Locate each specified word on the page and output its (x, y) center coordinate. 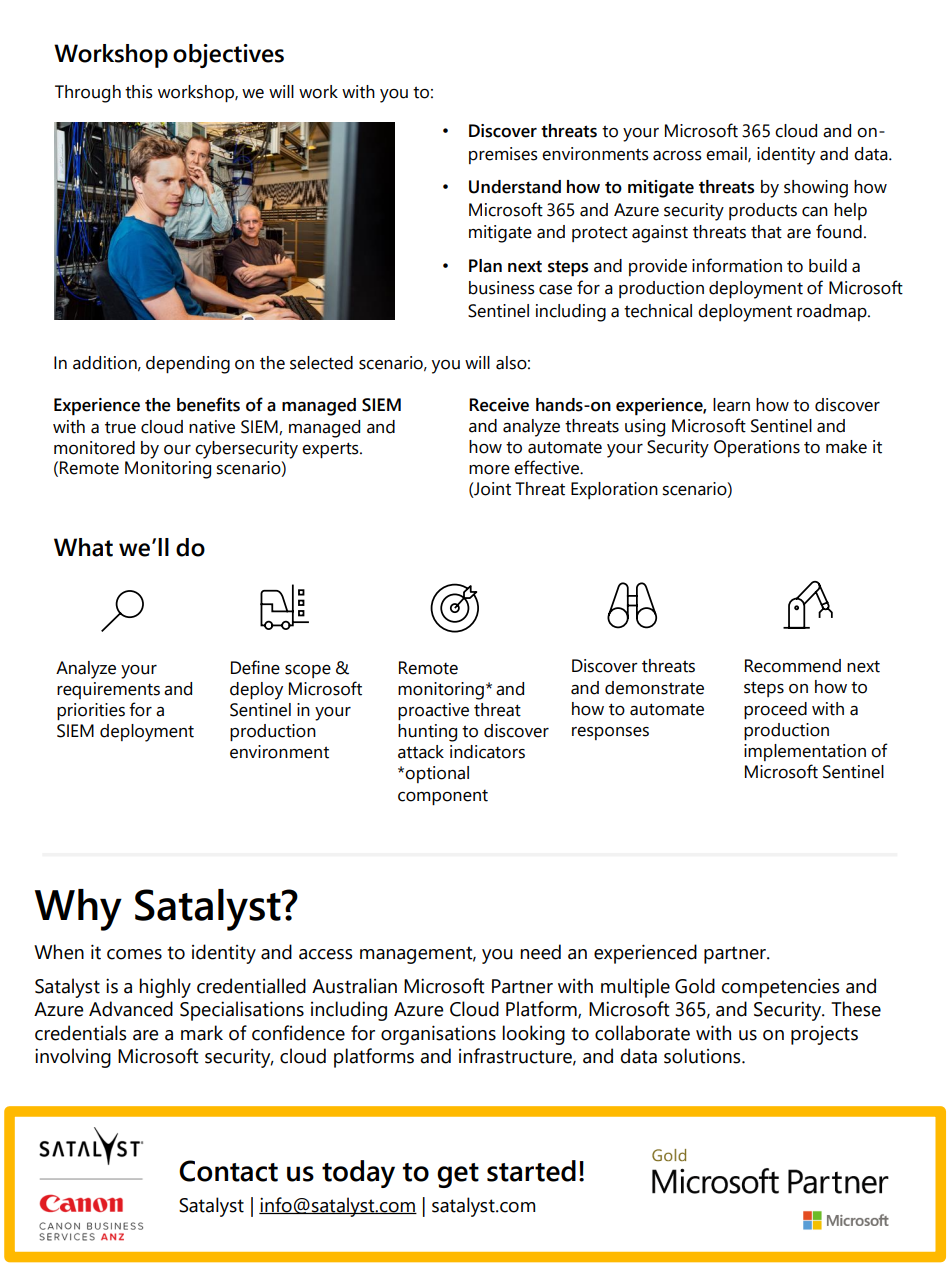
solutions (703, 1056)
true (120, 427)
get (458, 1175)
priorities (91, 711)
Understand (515, 187)
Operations (757, 448)
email (727, 154)
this (139, 92)
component (443, 797)
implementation (805, 752)
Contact (228, 1171)
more (489, 470)
